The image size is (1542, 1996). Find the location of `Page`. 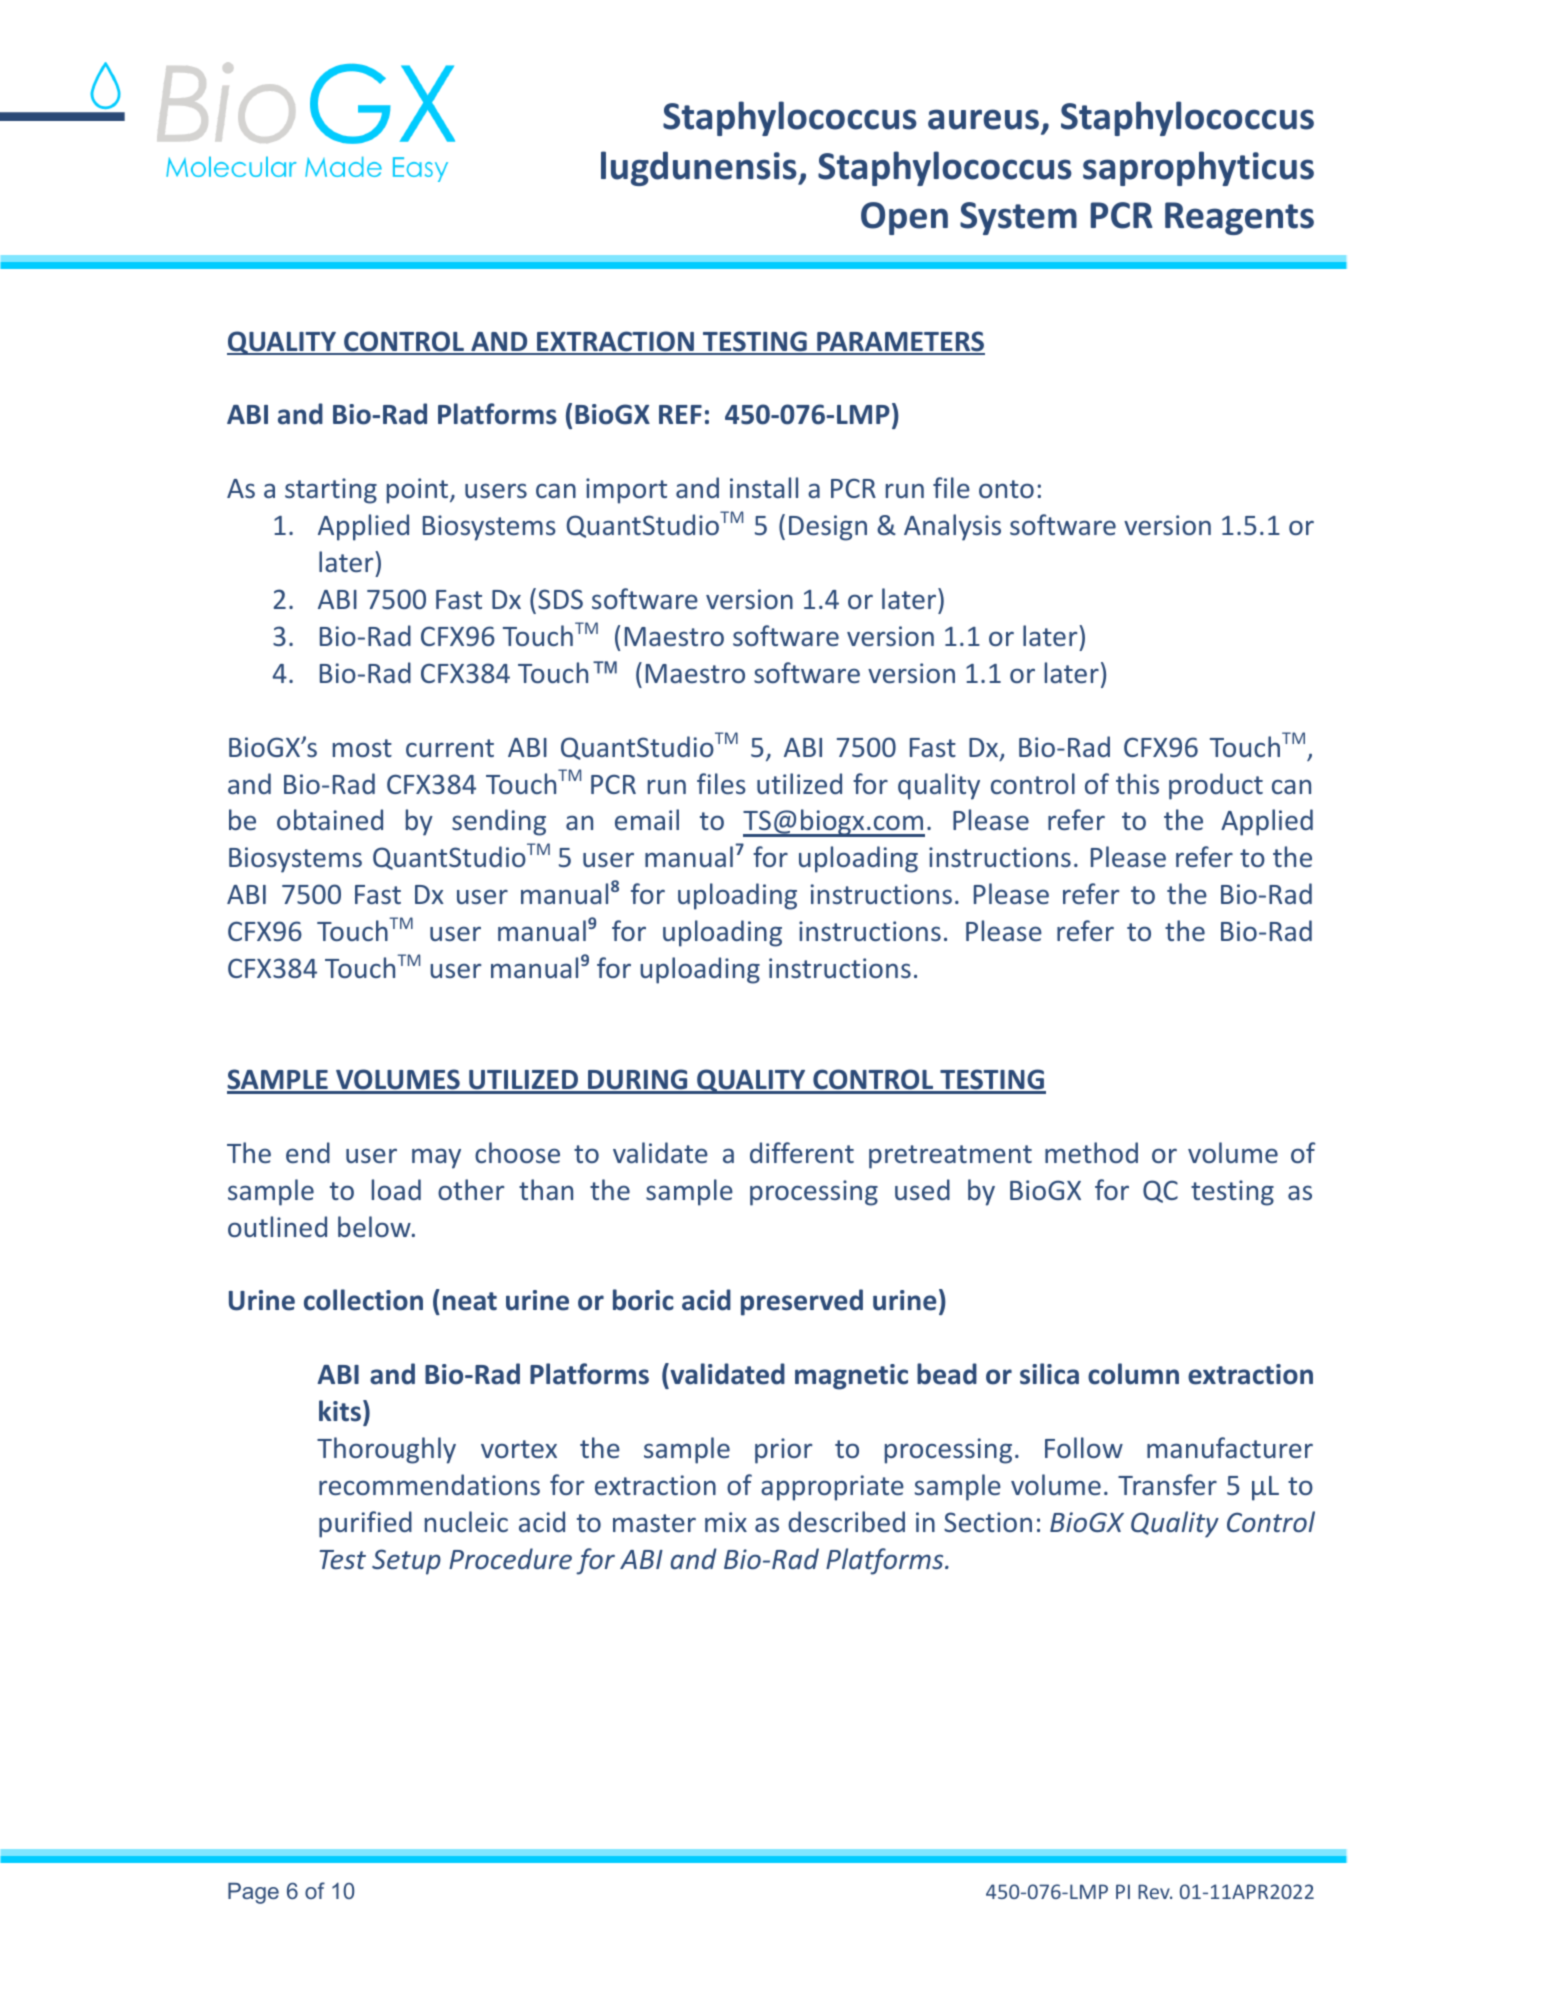

Page is located at coordinates (253, 1893).
